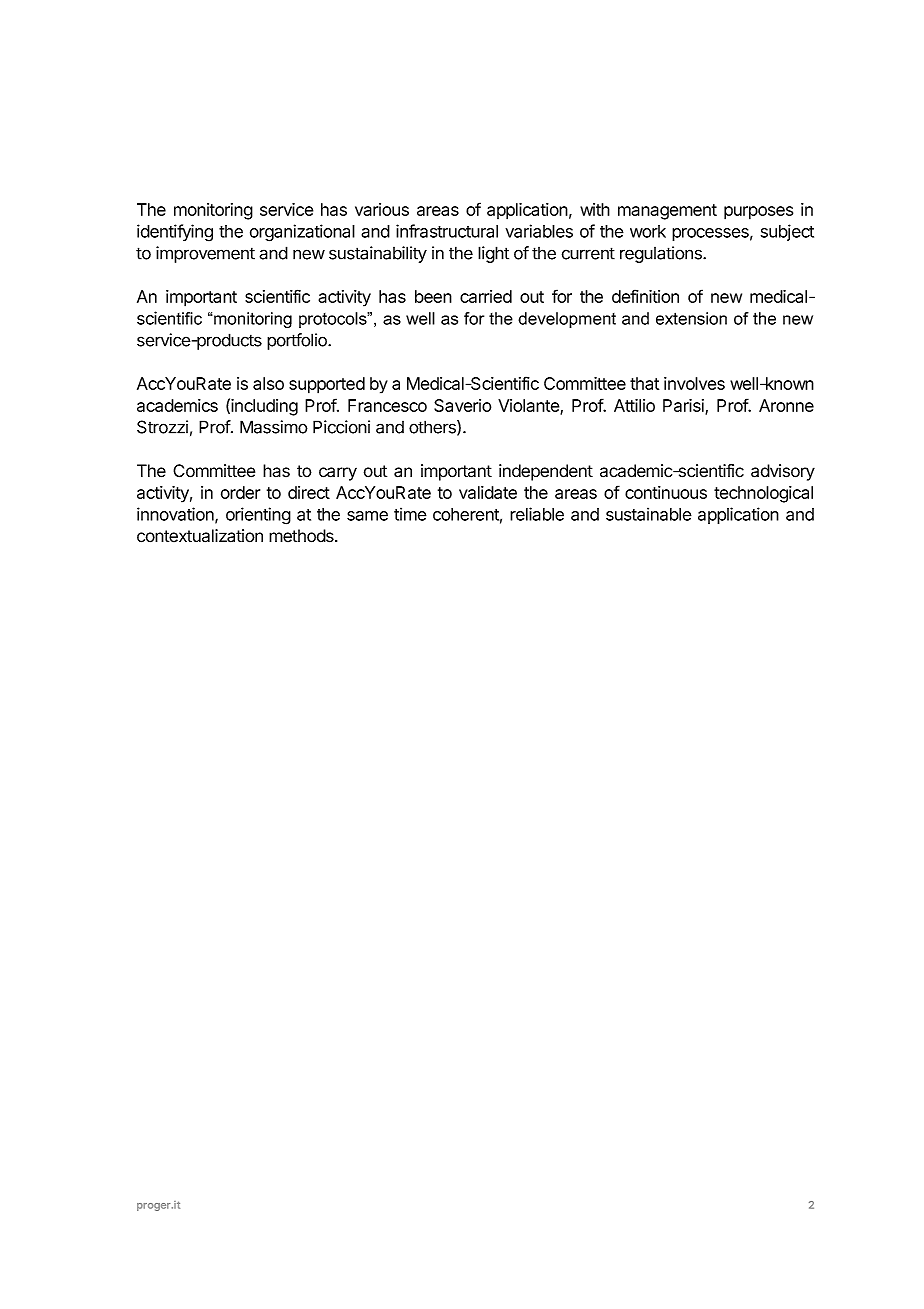 This page has width=924, height=1309. What do you see at coordinates (537, 514) in the page?
I see `reliable` at bounding box center [537, 514].
